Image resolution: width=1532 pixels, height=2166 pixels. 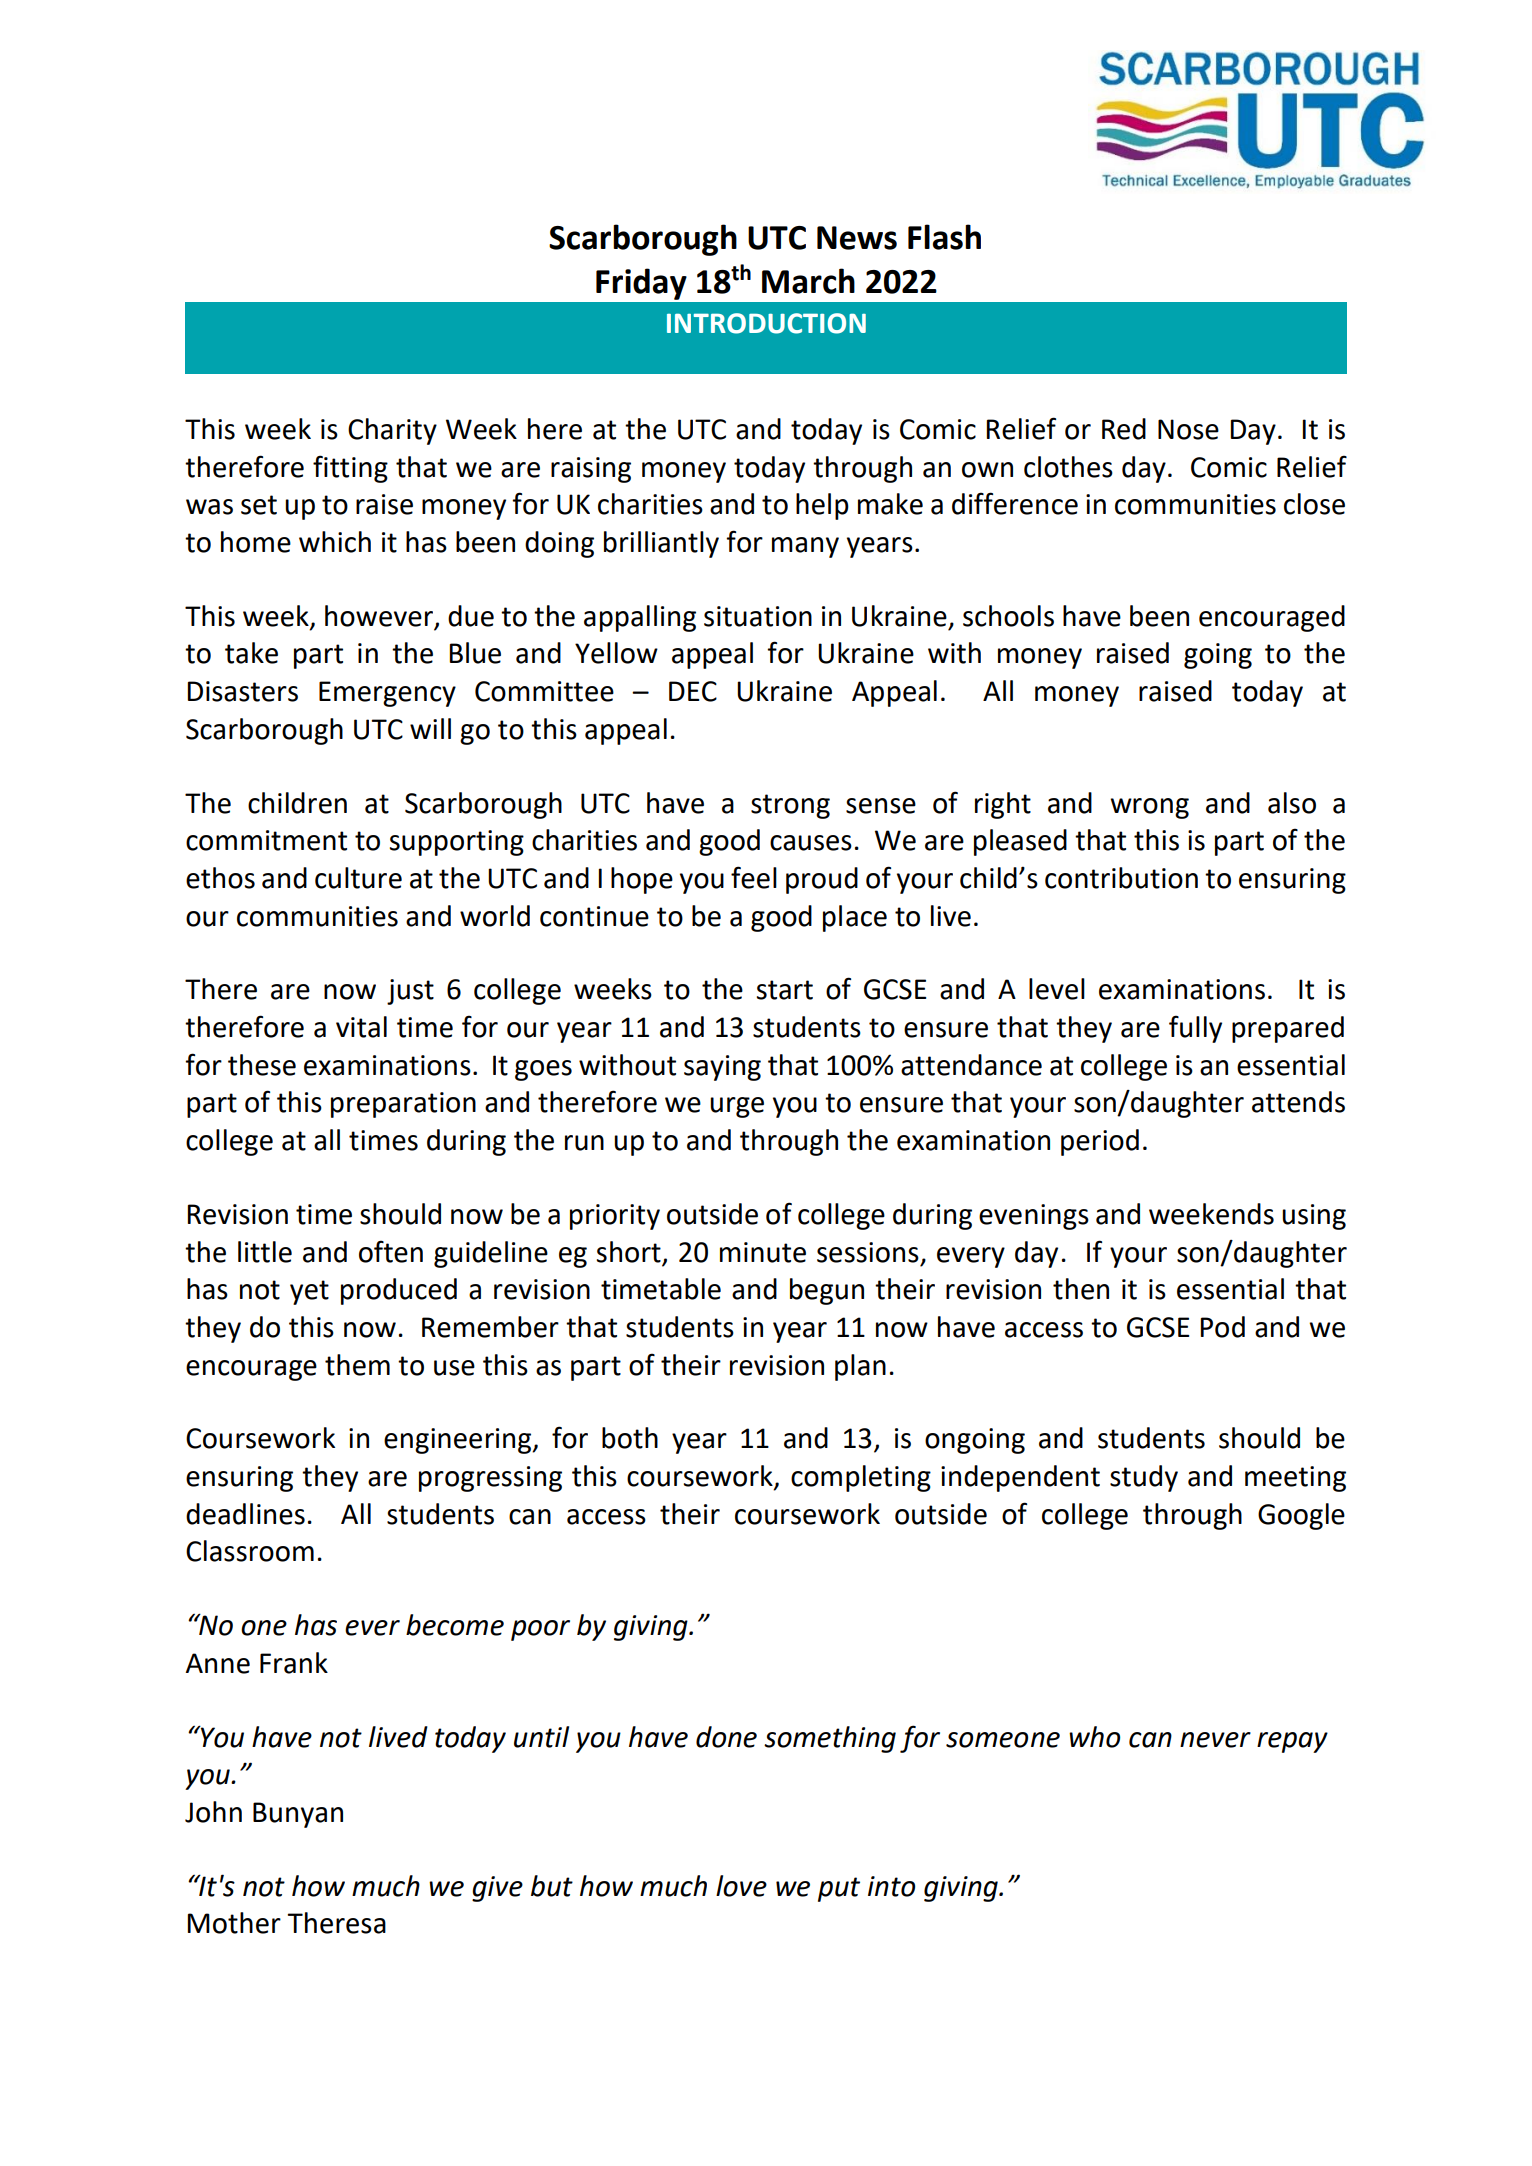 I want to click on contribution, so click(x=1121, y=878).
